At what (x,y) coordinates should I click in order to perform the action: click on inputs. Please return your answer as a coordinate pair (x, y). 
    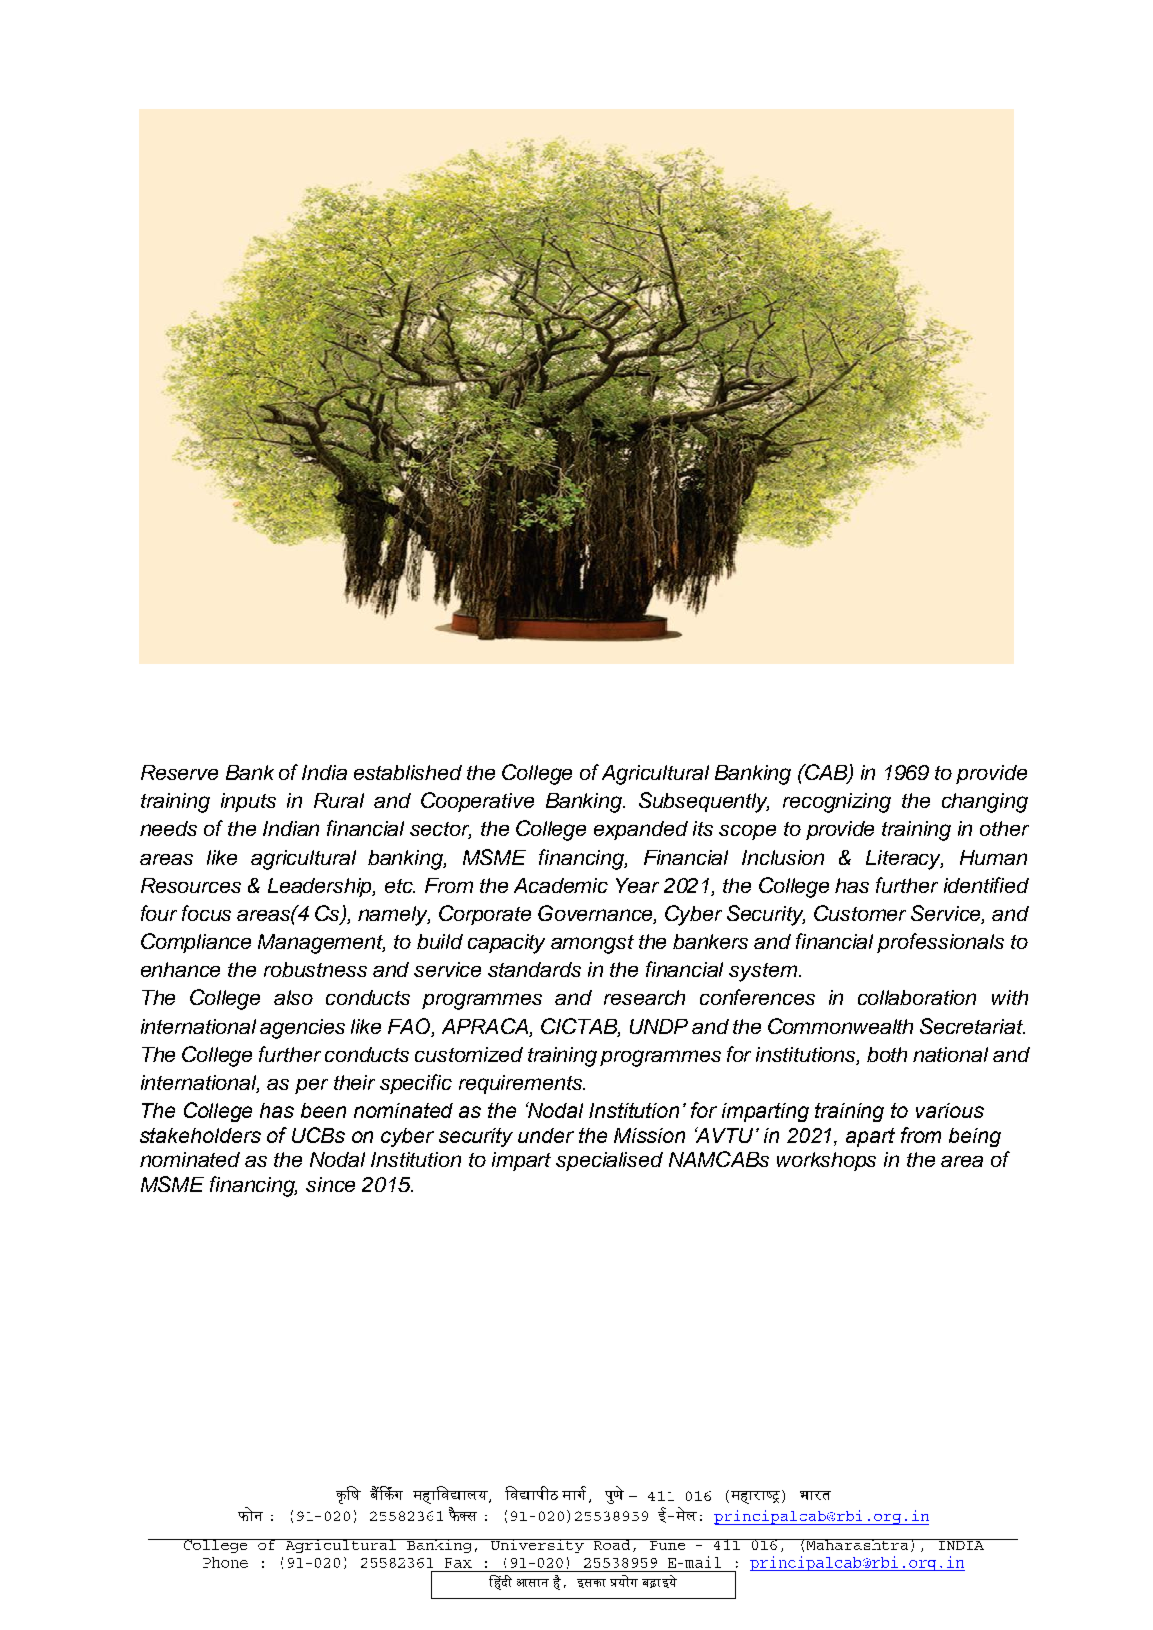
    Looking at the image, I should click on (248, 802).
